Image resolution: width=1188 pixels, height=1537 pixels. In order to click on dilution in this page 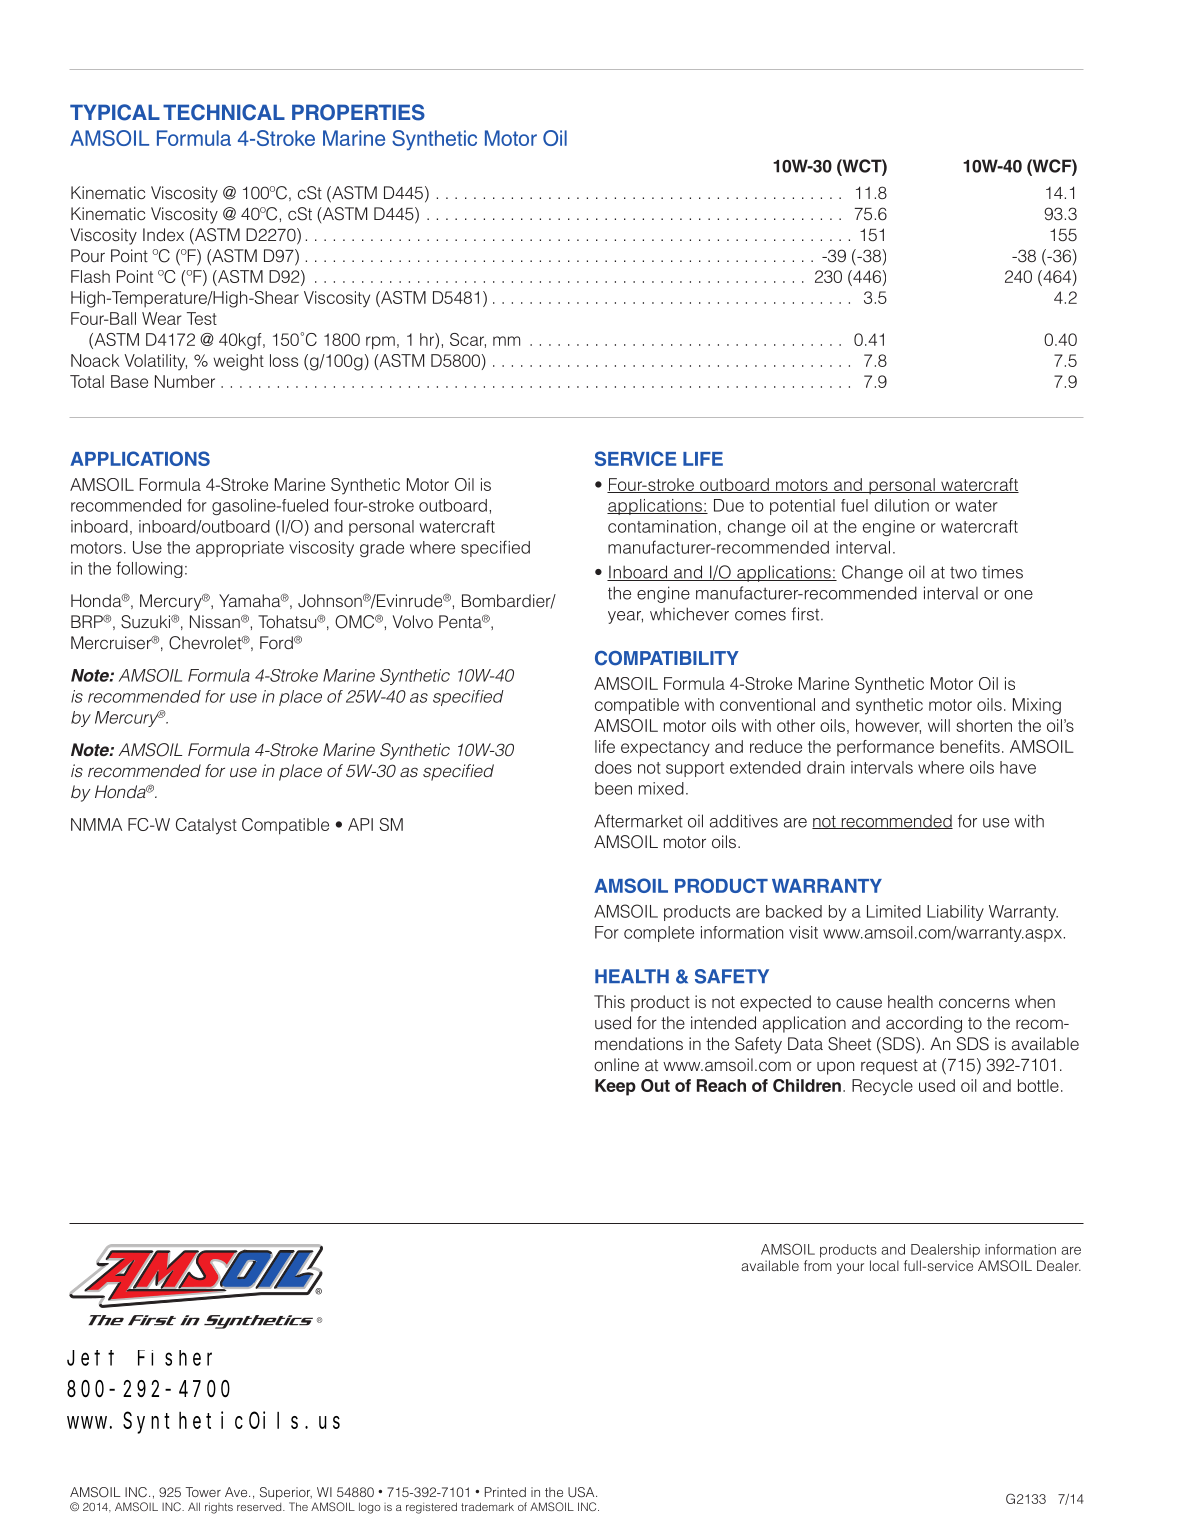, I will do `click(902, 505)`.
